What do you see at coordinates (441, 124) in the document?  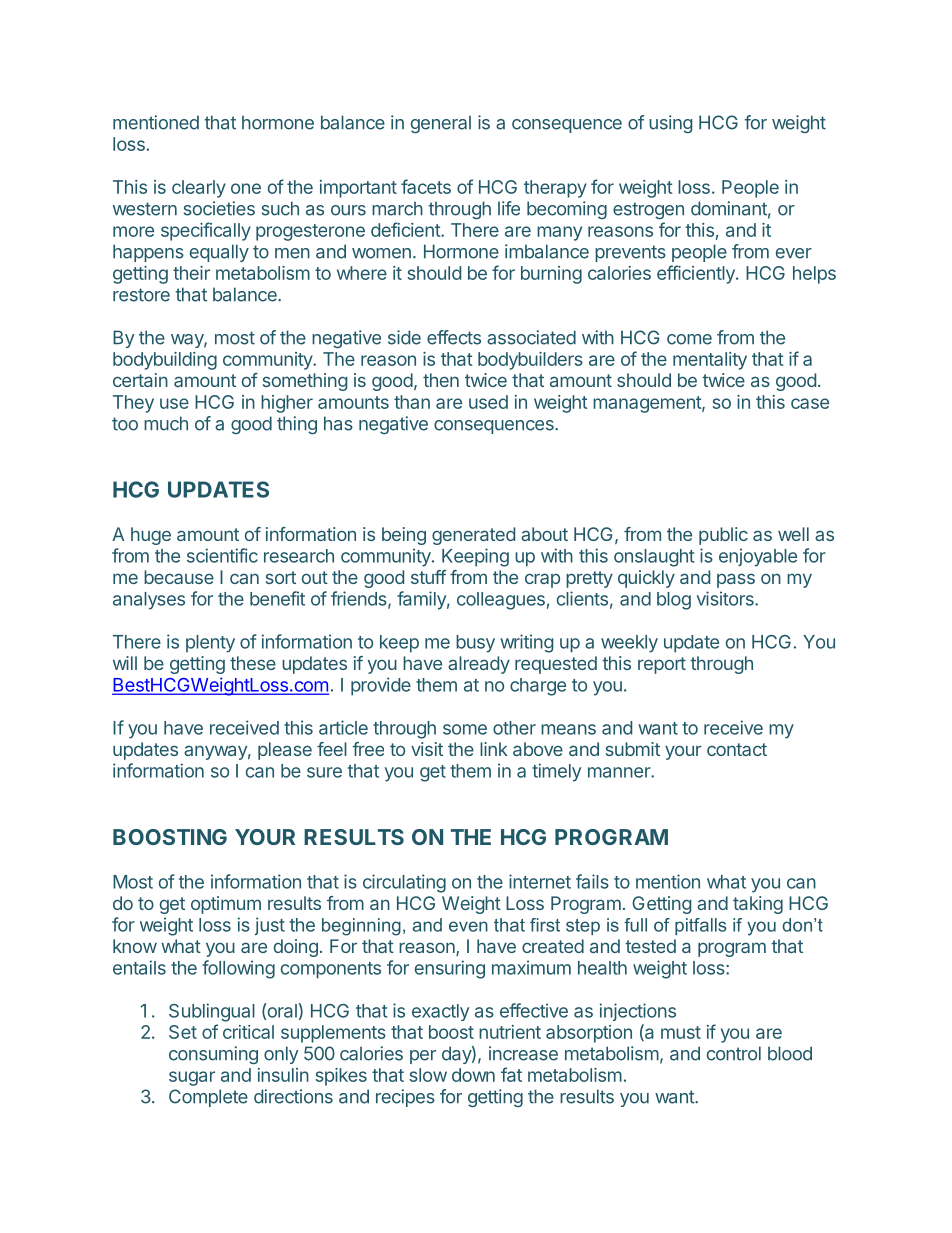 I see `general` at bounding box center [441, 124].
